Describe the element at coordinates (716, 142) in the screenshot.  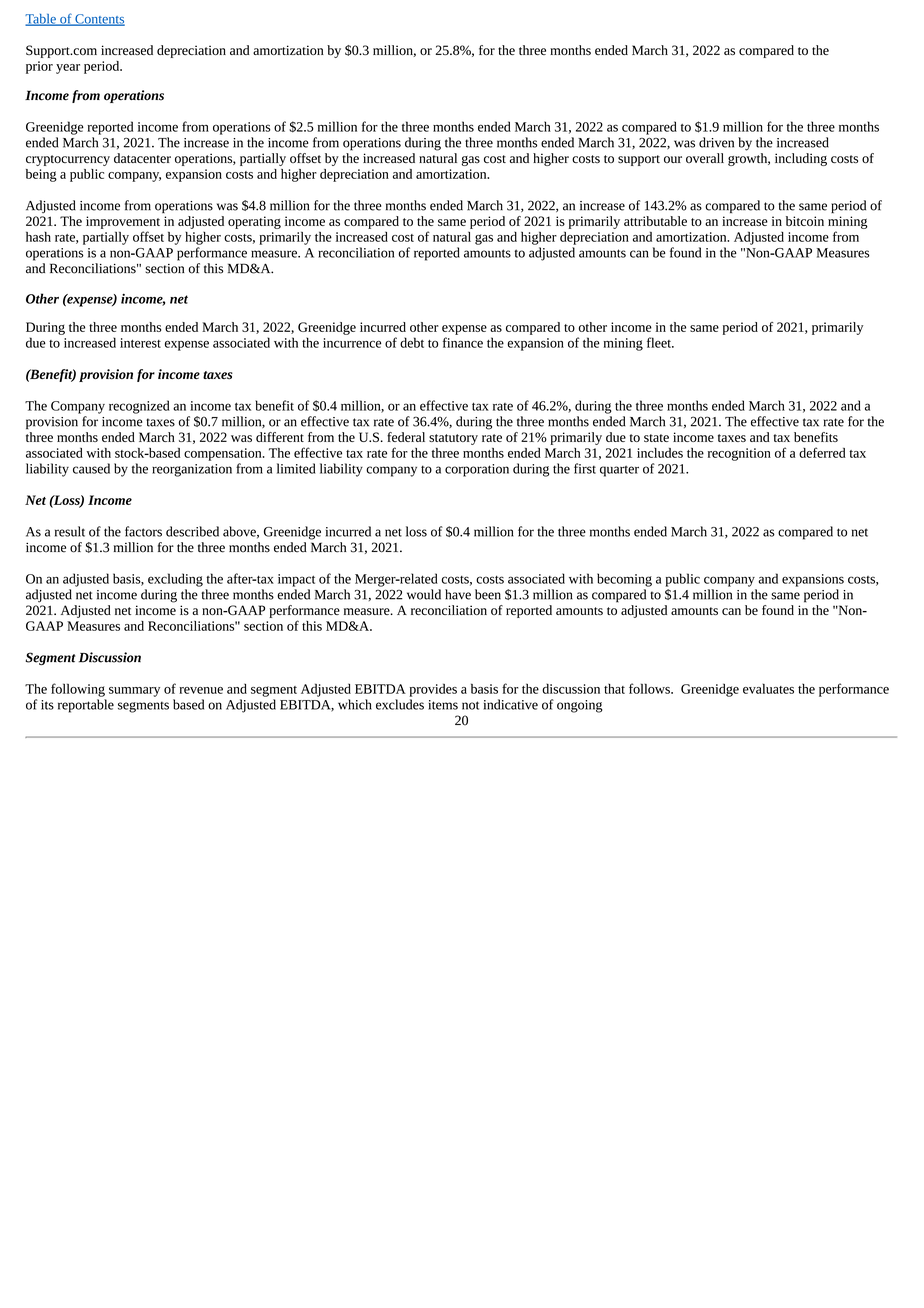
I see `driven` at that location.
